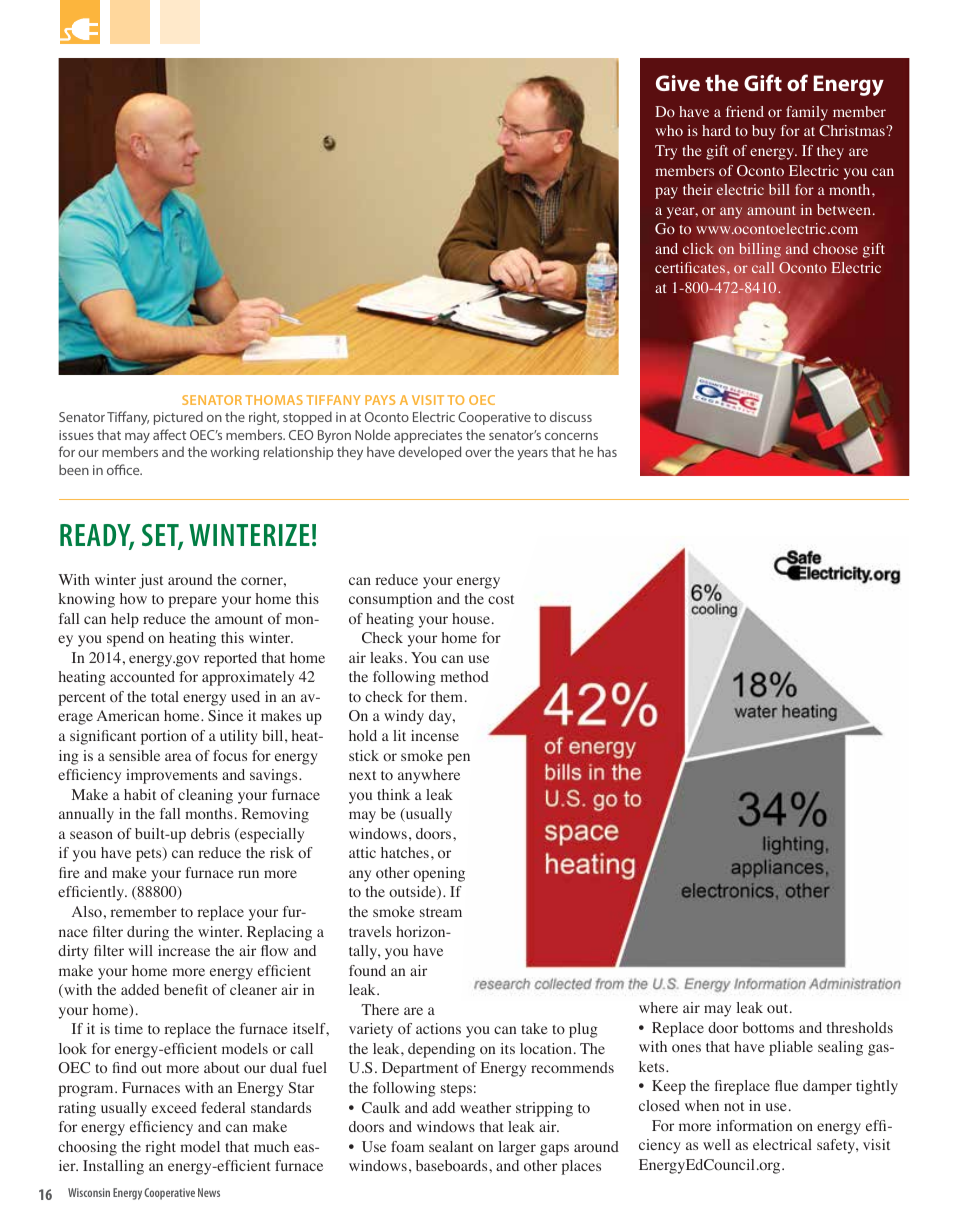  What do you see at coordinates (393, 794) in the document?
I see `think` at bounding box center [393, 794].
